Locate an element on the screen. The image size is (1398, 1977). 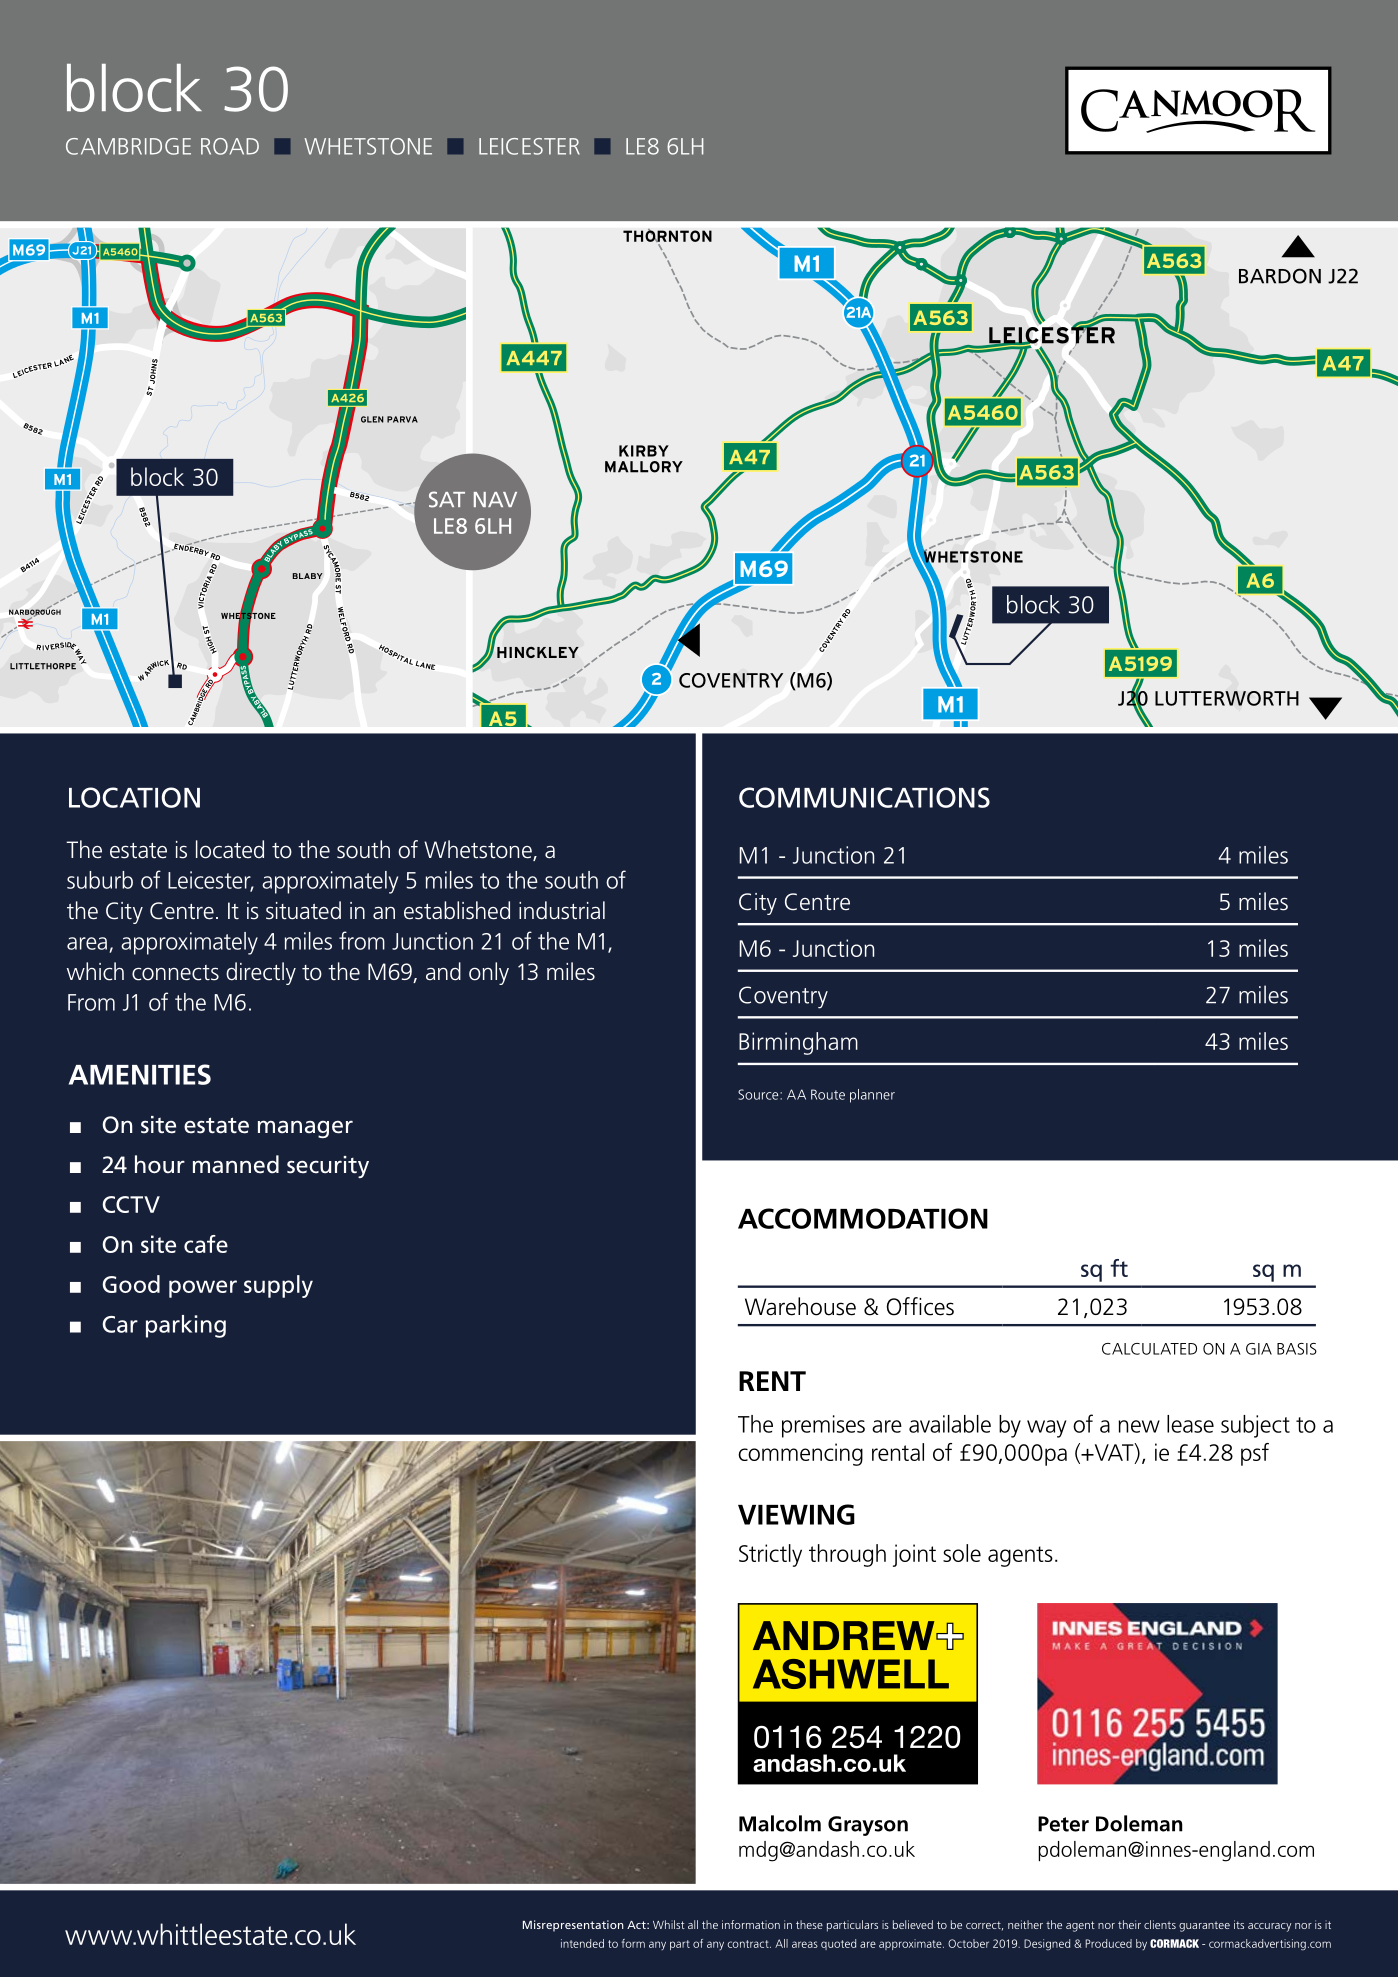
directly is located at coordinates (261, 973).
